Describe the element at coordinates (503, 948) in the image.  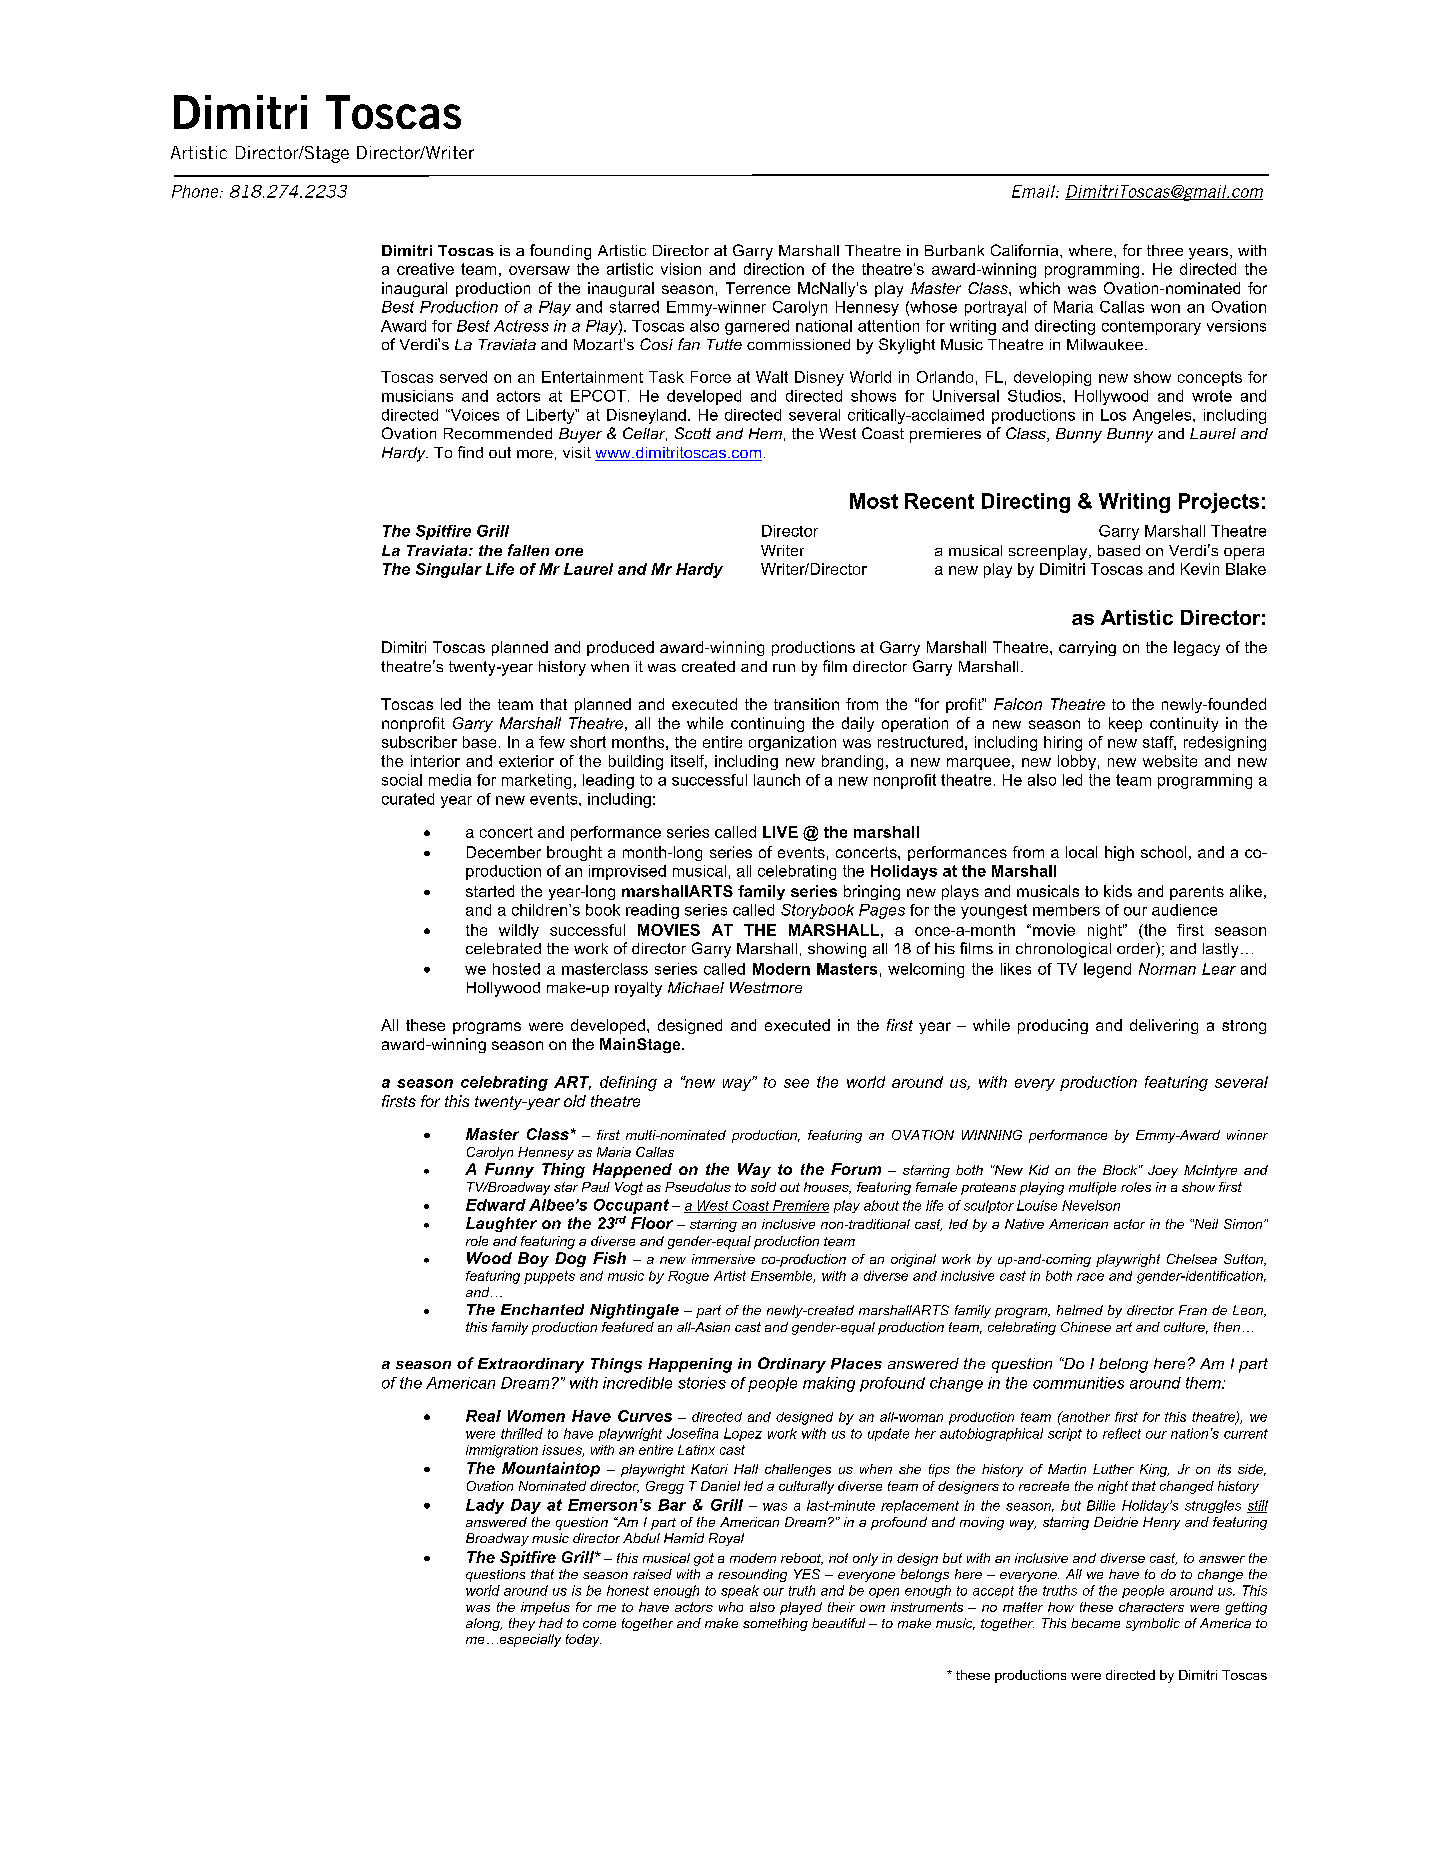
I see `celebrated` at that location.
